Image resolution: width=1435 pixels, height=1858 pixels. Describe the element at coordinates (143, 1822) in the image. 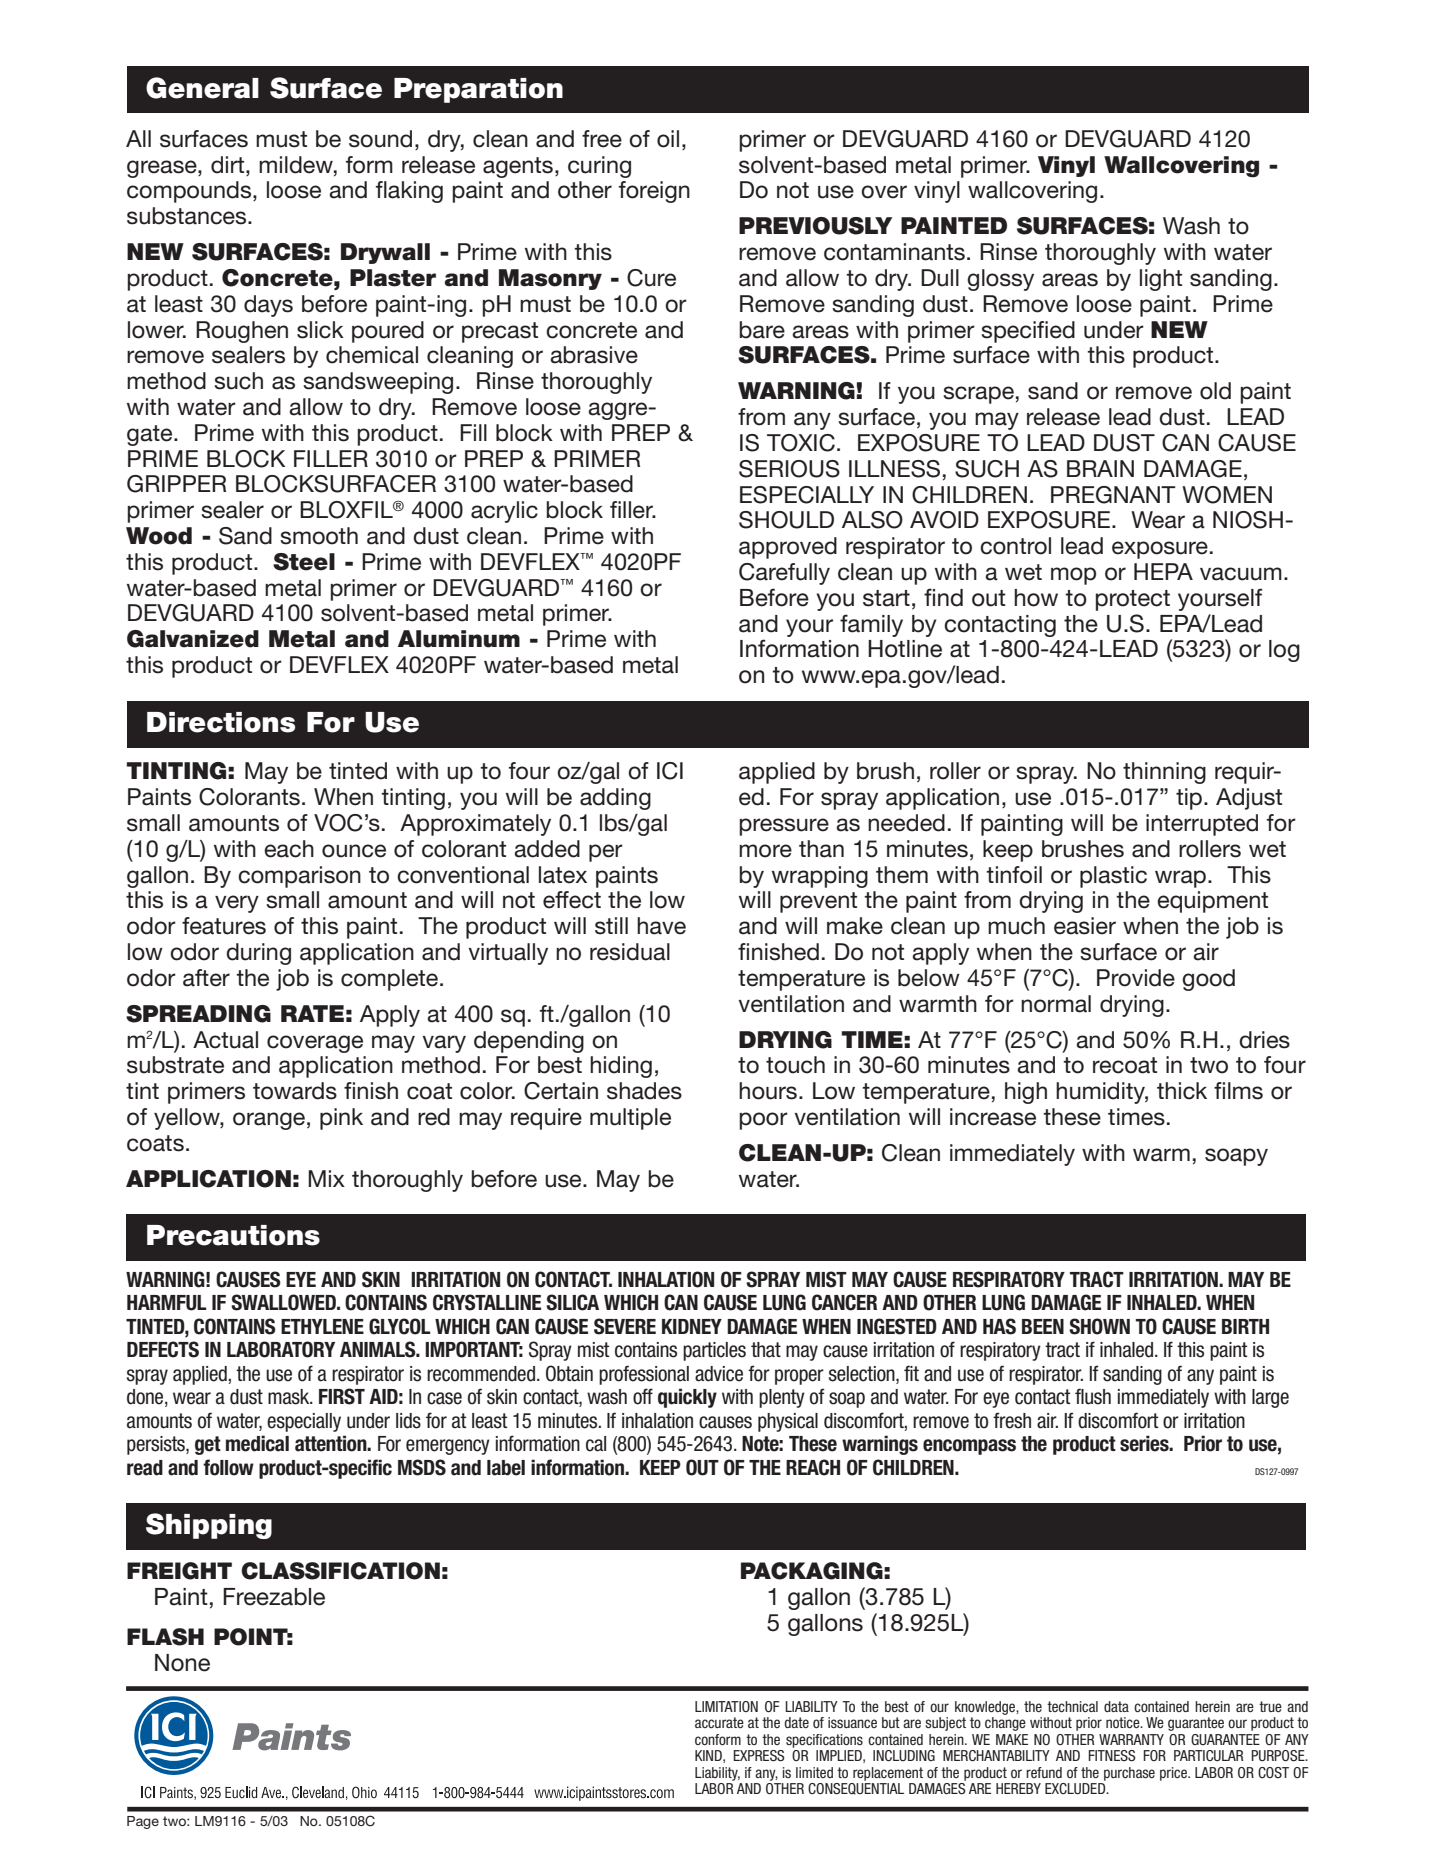

I see `Page` at that location.
